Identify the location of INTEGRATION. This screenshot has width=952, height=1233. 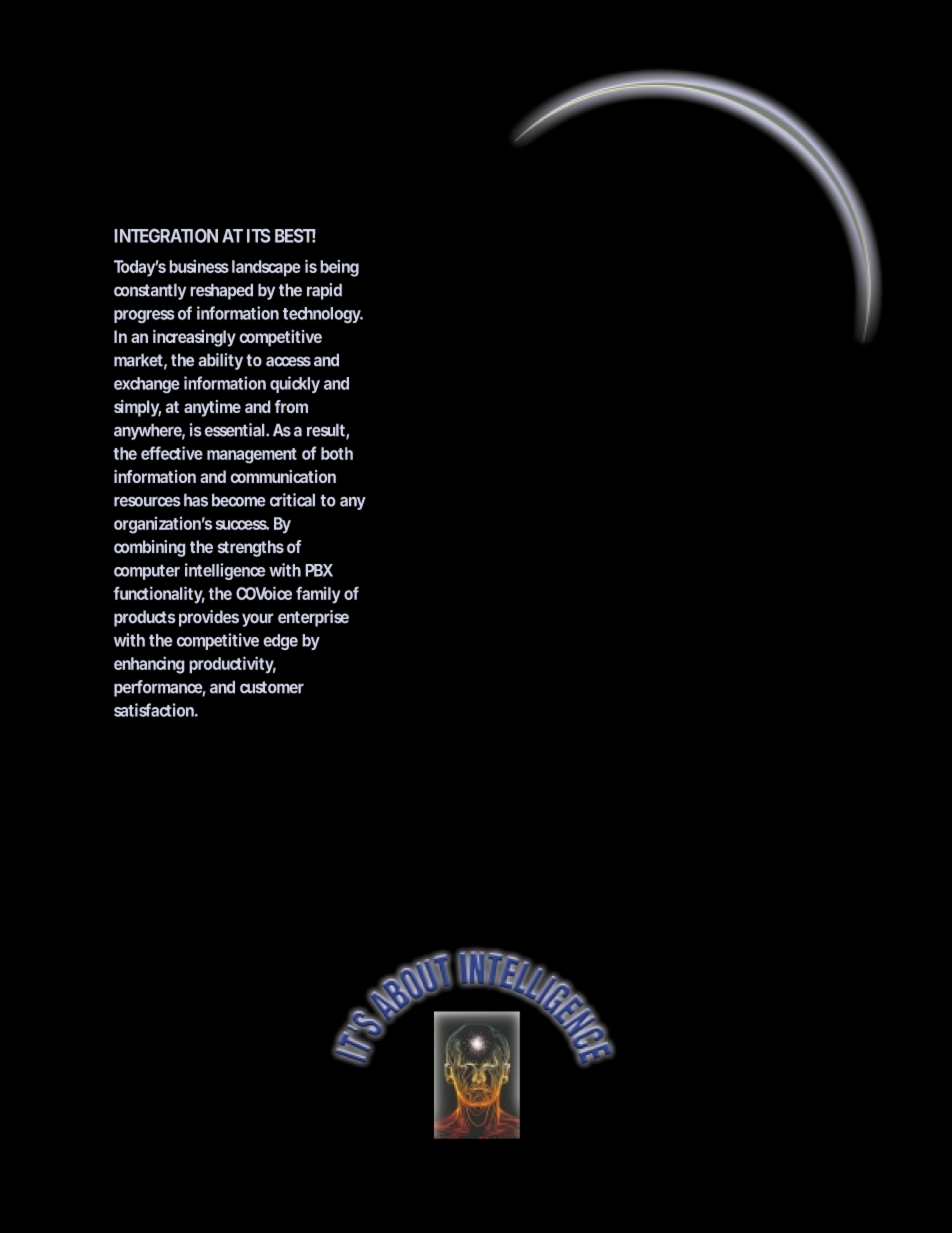
(166, 235).
